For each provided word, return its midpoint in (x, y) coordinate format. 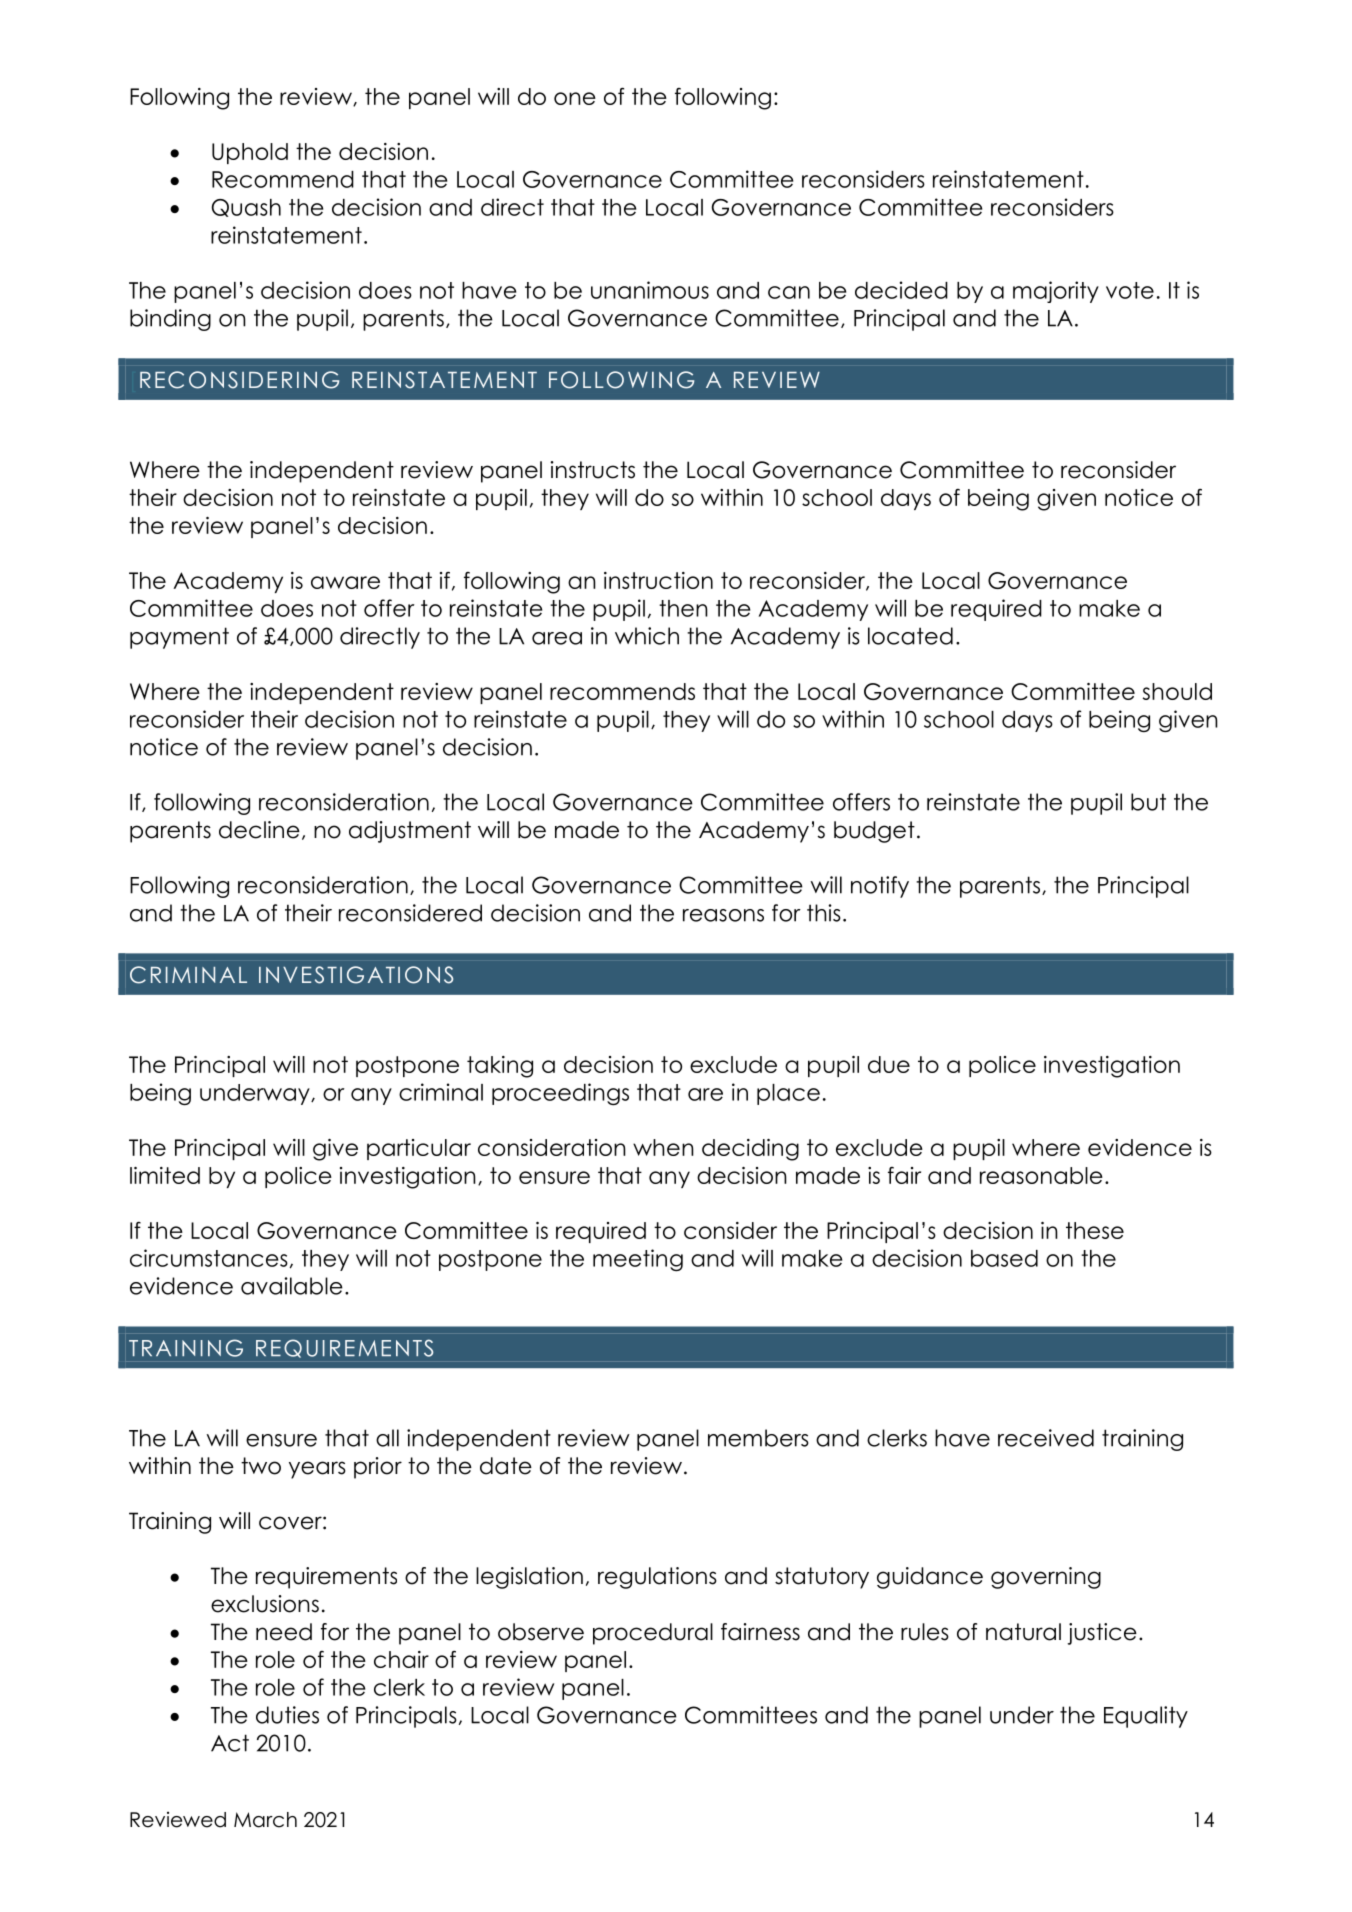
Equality (1146, 1717)
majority (1056, 292)
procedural (653, 1634)
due (889, 1064)
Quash (246, 208)
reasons (723, 915)
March (265, 1820)
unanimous (650, 290)
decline (259, 830)
